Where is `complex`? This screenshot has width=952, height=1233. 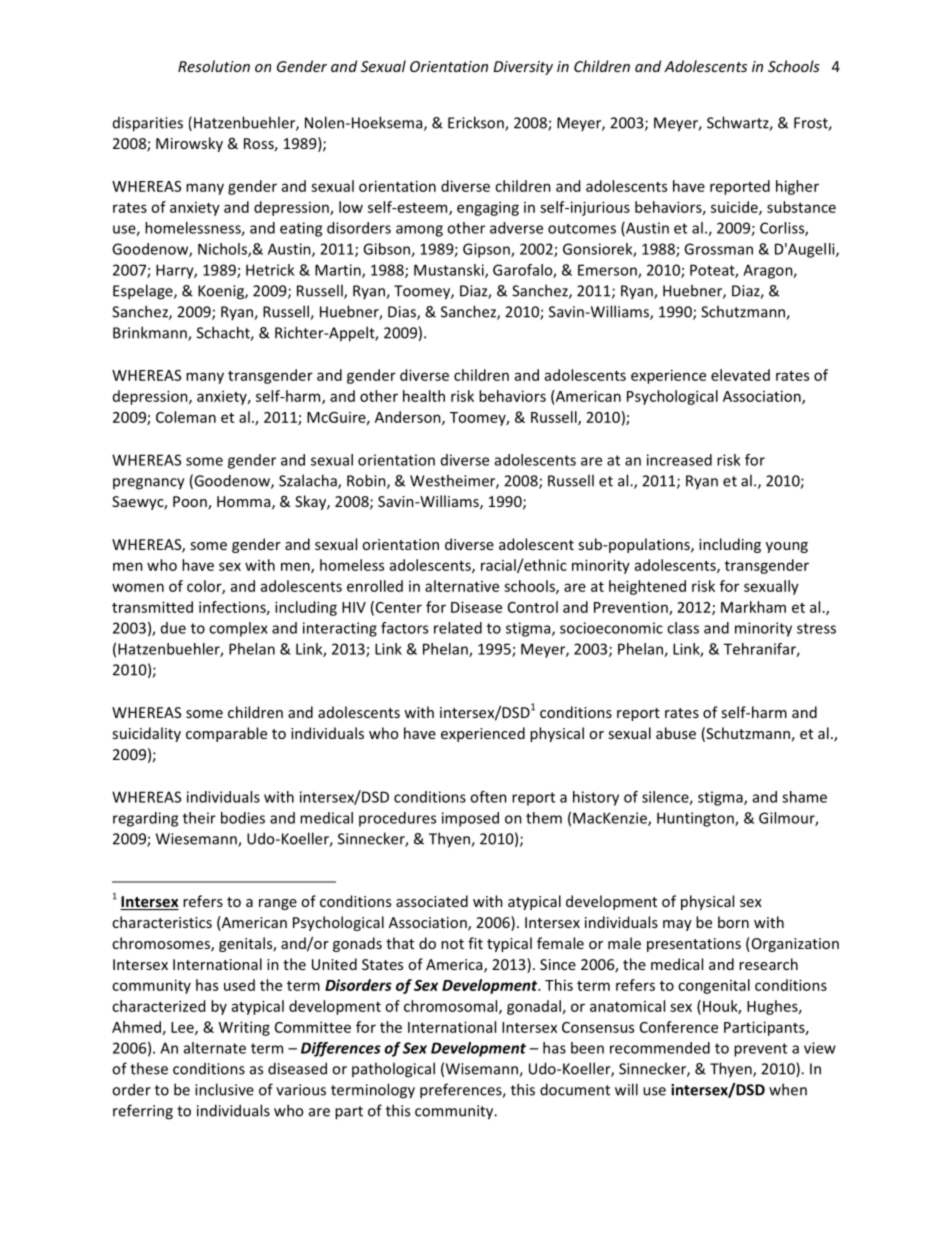 complex is located at coordinates (238, 629).
